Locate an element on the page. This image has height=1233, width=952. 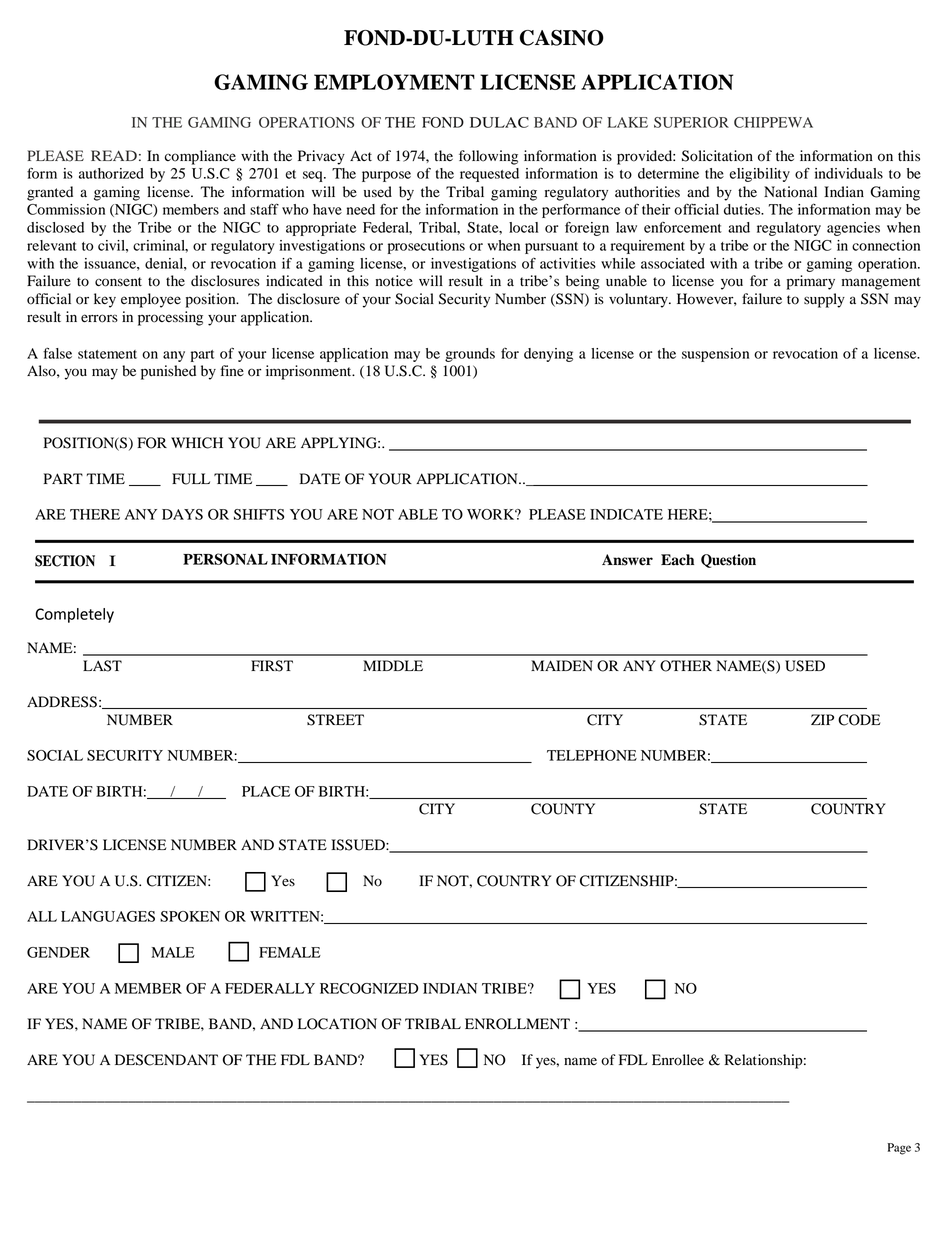
EMPLOYMENT is located at coordinates (394, 82).
